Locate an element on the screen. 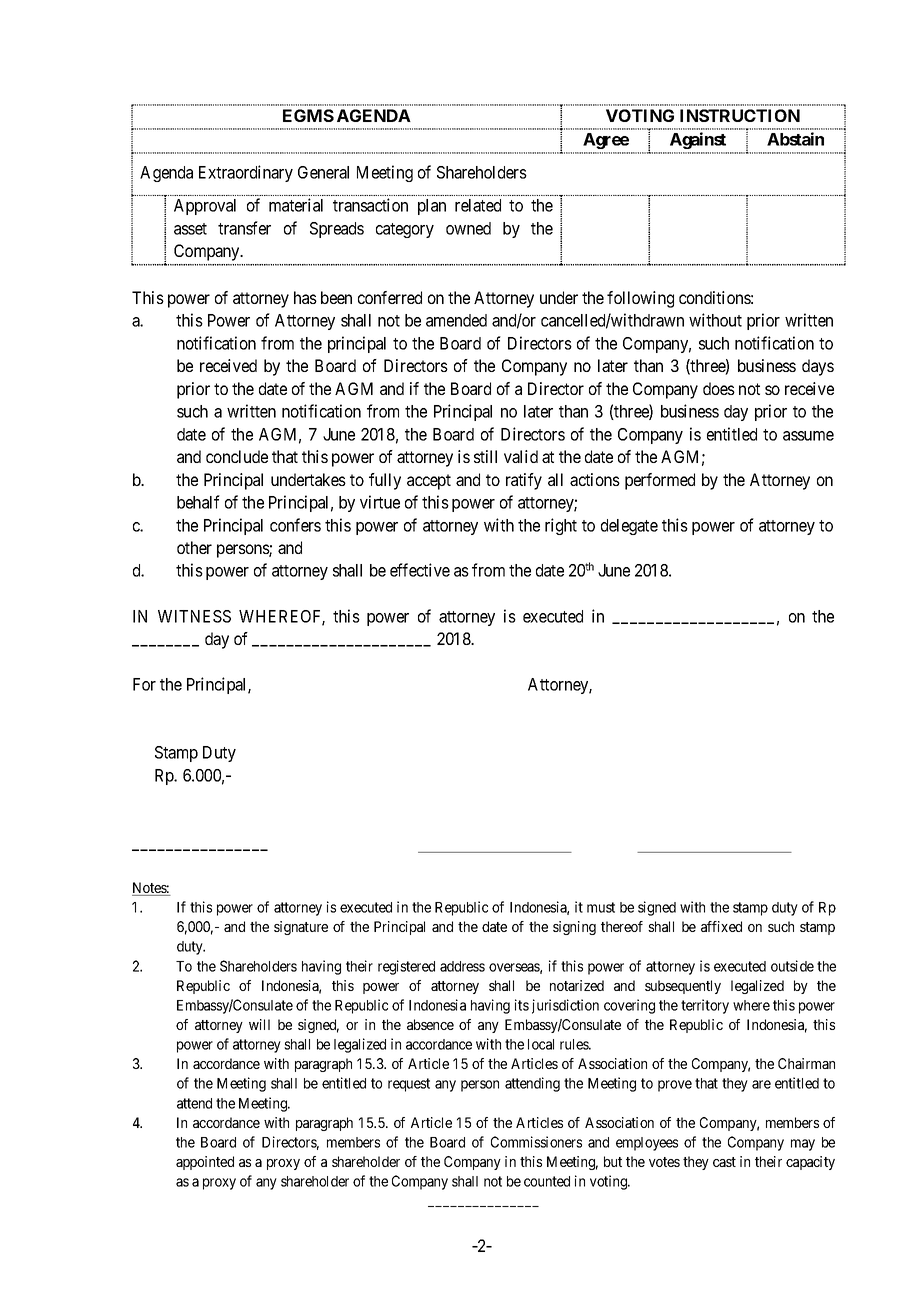  conclude is located at coordinates (237, 456).
